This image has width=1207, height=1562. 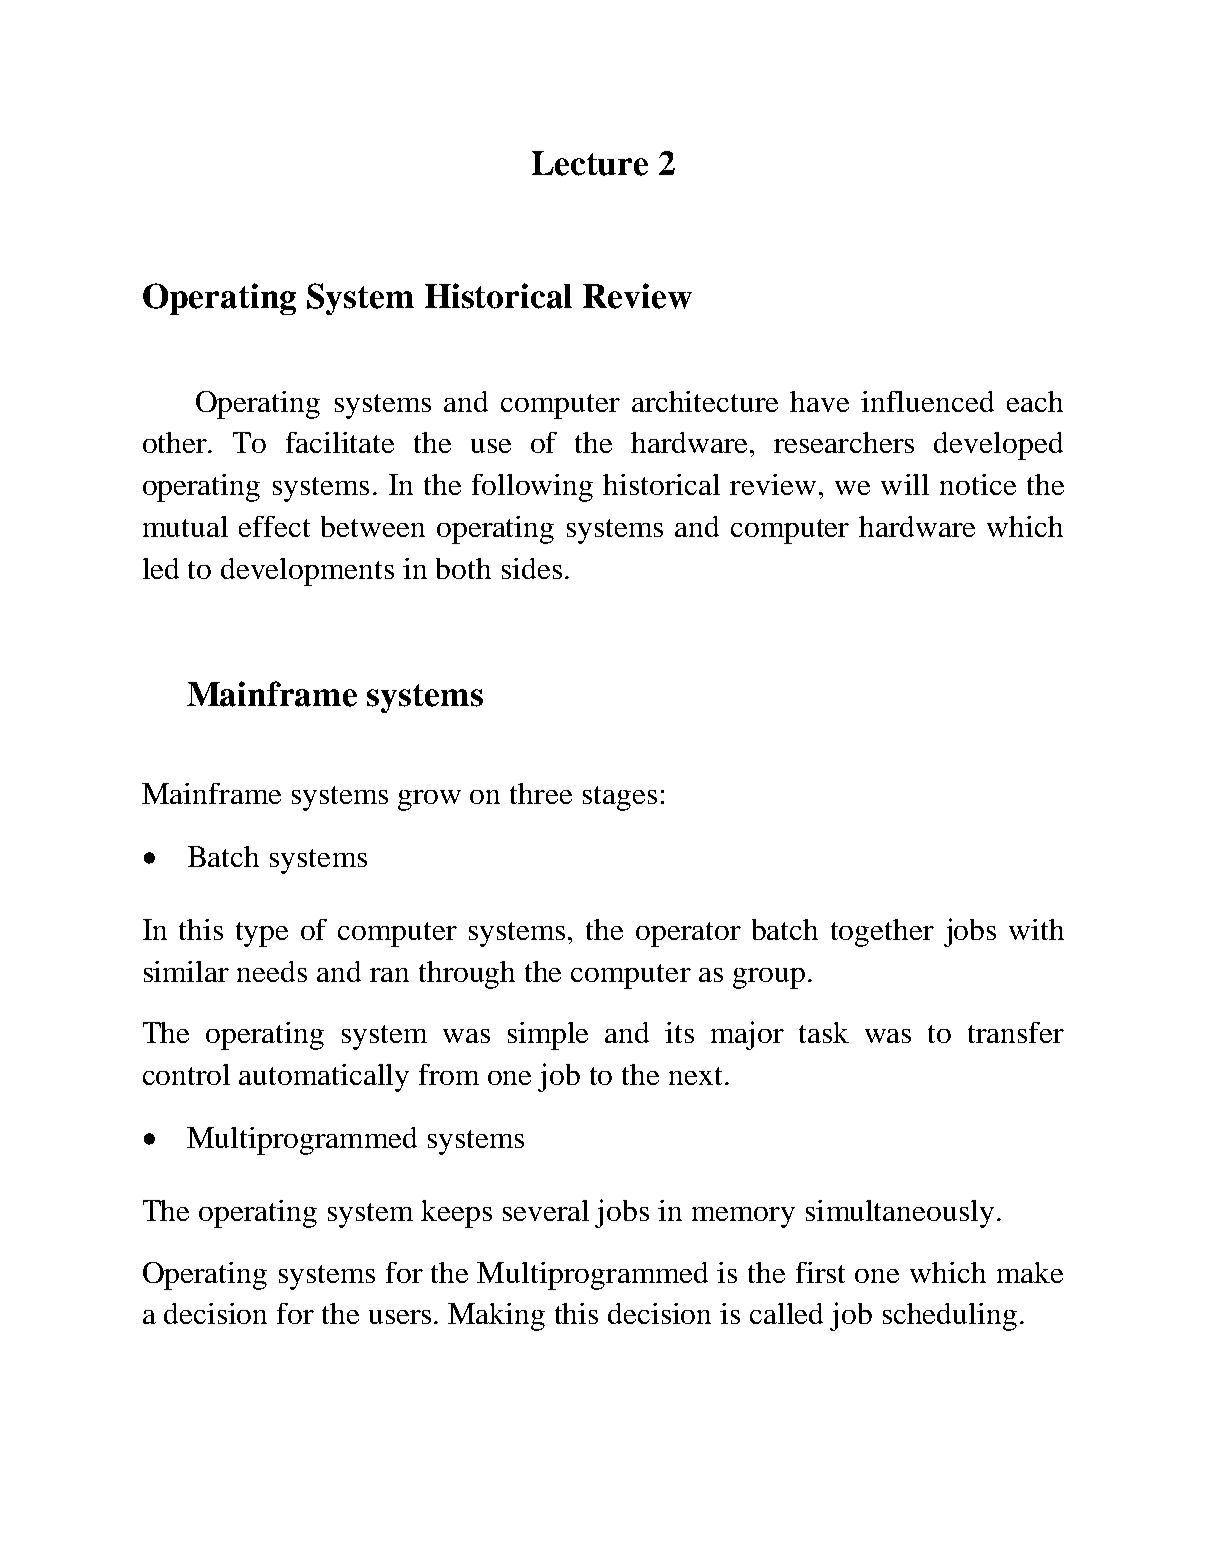 I want to click on influenced, so click(x=927, y=401).
